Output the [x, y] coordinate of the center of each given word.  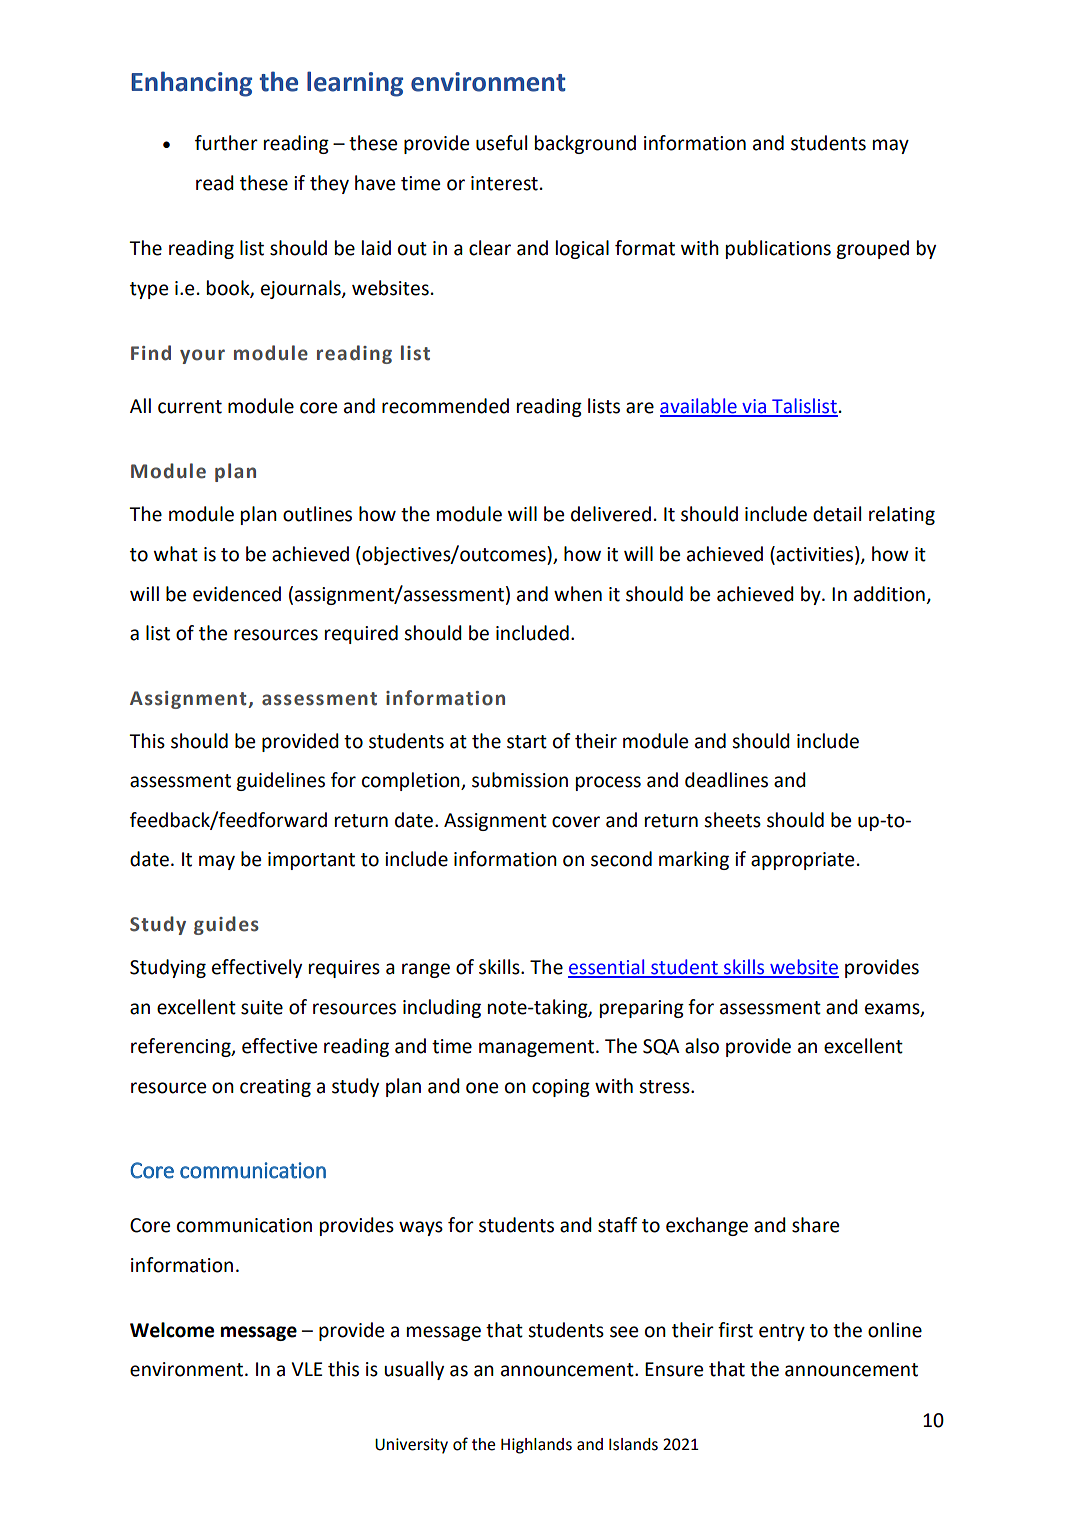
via [754, 407]
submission [520, 780]
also [702, 1046]
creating [275, 1088]
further [226, 143]
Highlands [536, 1446]
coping [561, 1088]
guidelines [280, 781]
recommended [445, 406]
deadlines [726, 780]
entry [782, 1332]
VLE [306, 1369]
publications [778, 249]
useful [501, 143]
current [190, 407]
